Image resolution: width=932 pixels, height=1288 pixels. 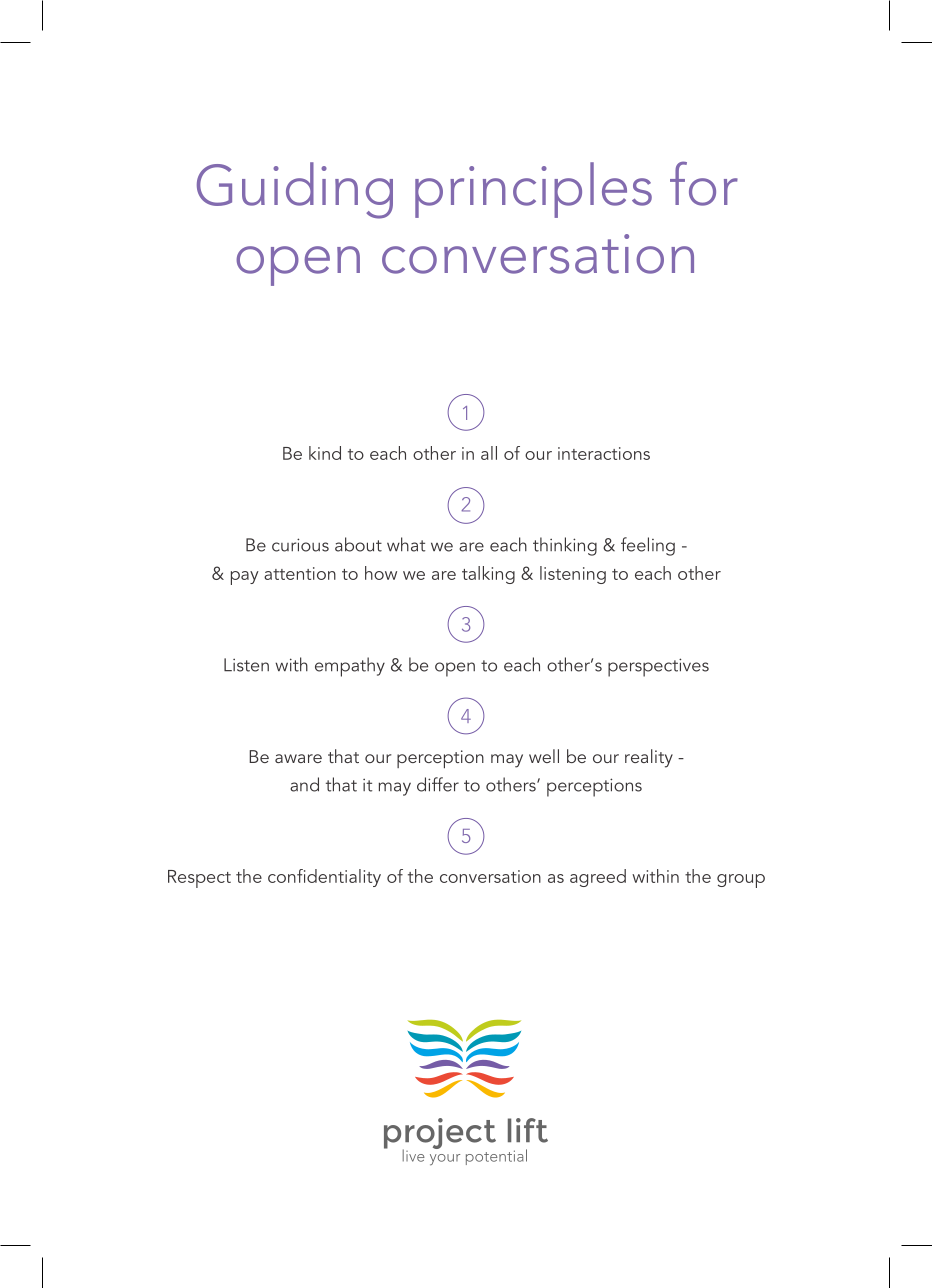 I want to click on what, so click(x=406, y=544).
